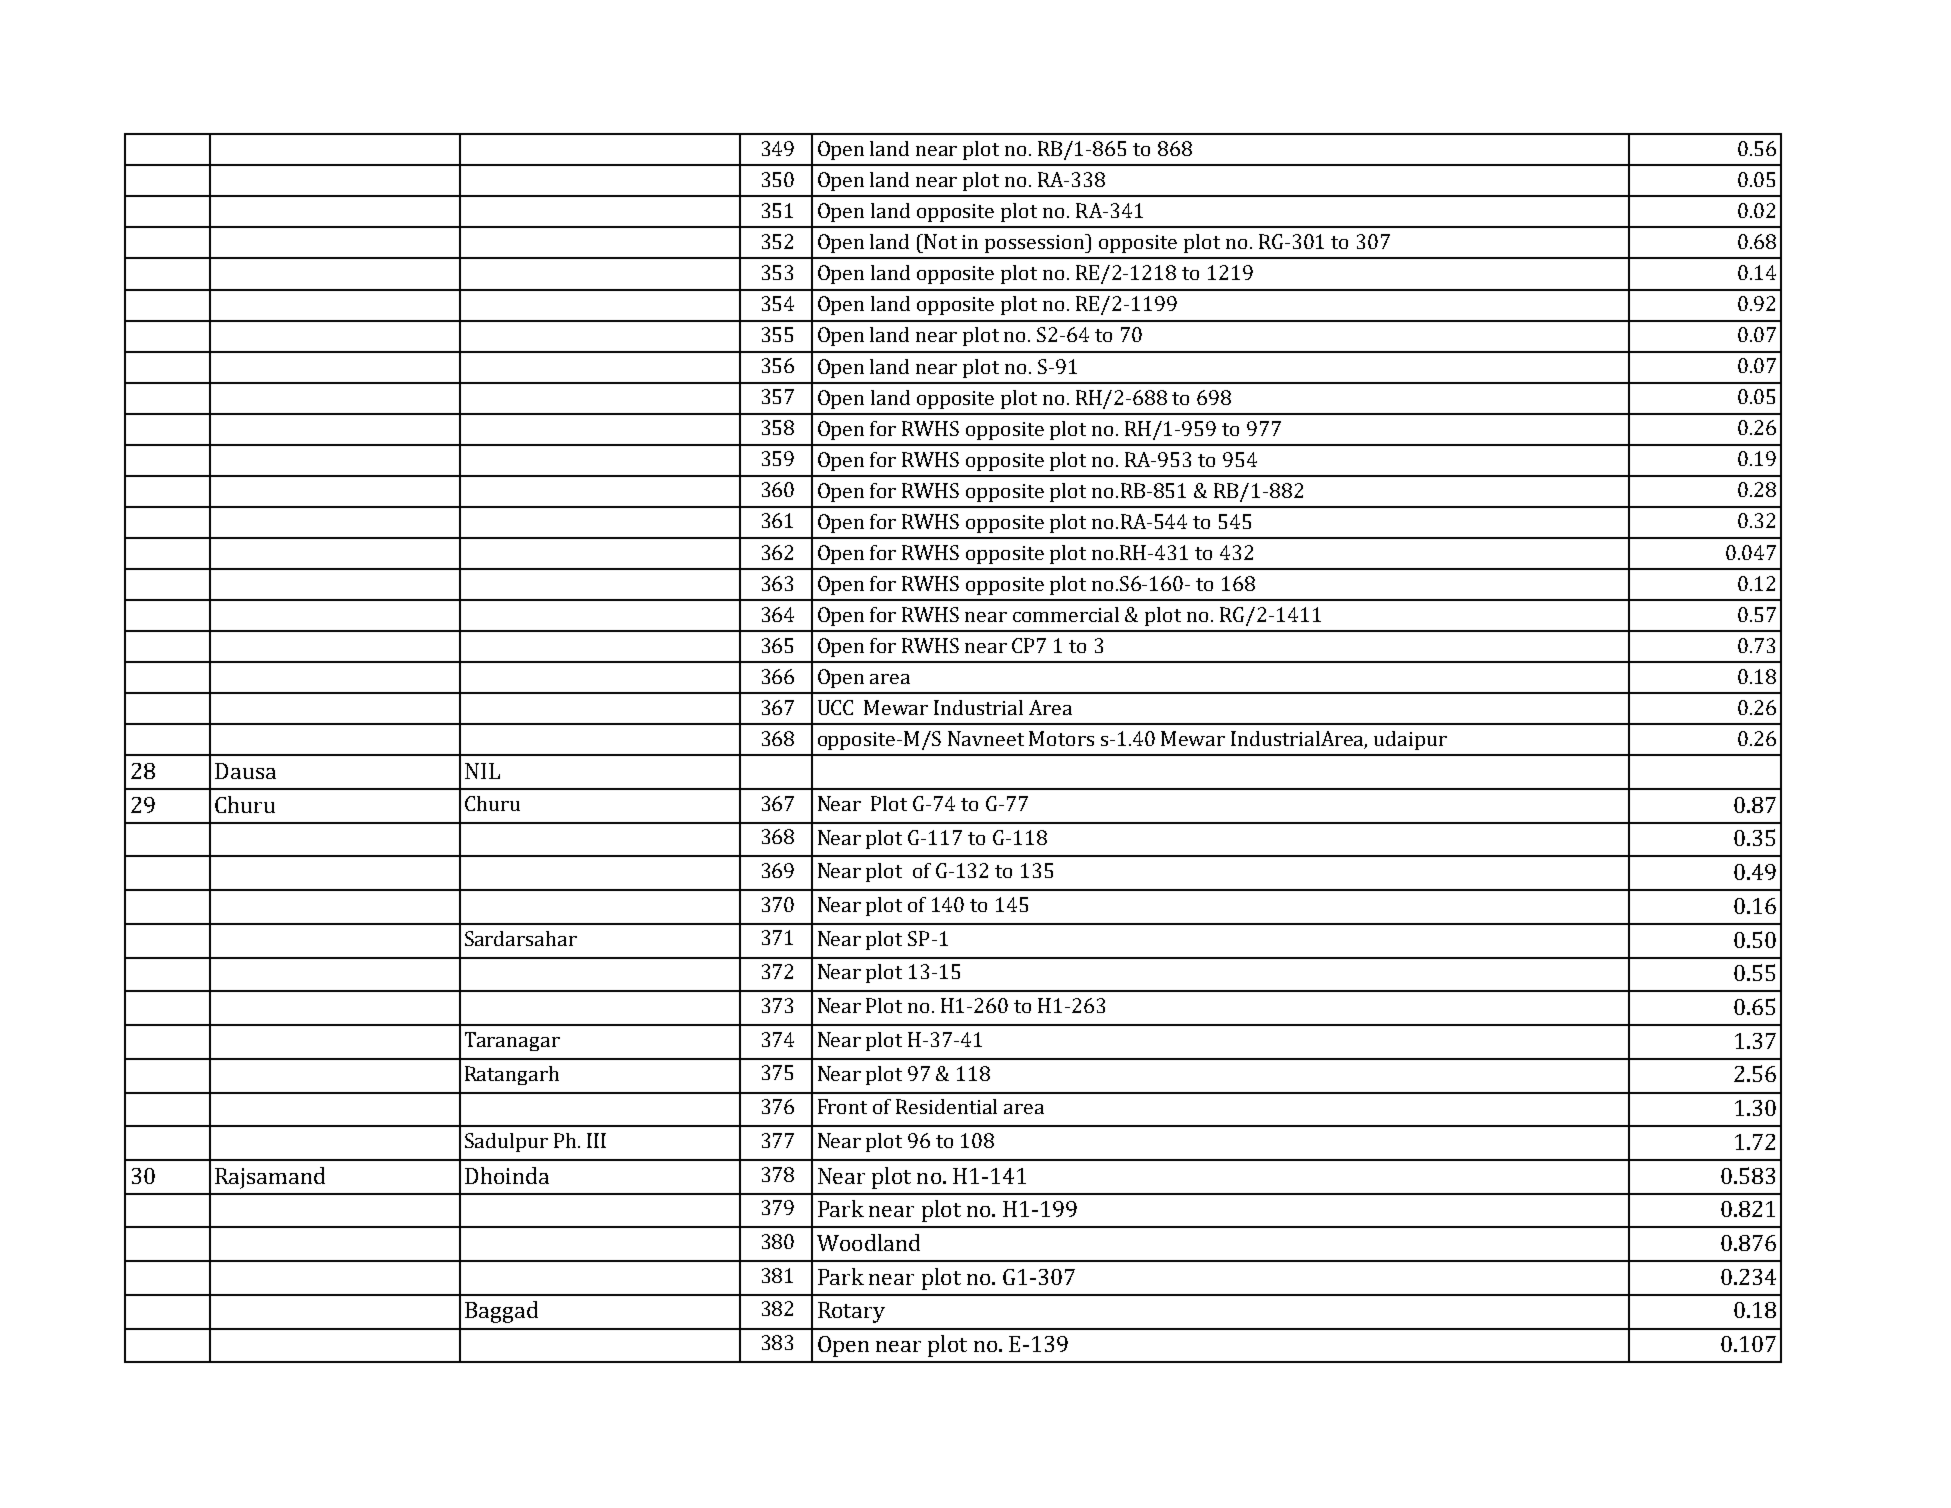  Describe the element at coordinates (1036, 243) in the screenshot. I see `possession` at that location.
